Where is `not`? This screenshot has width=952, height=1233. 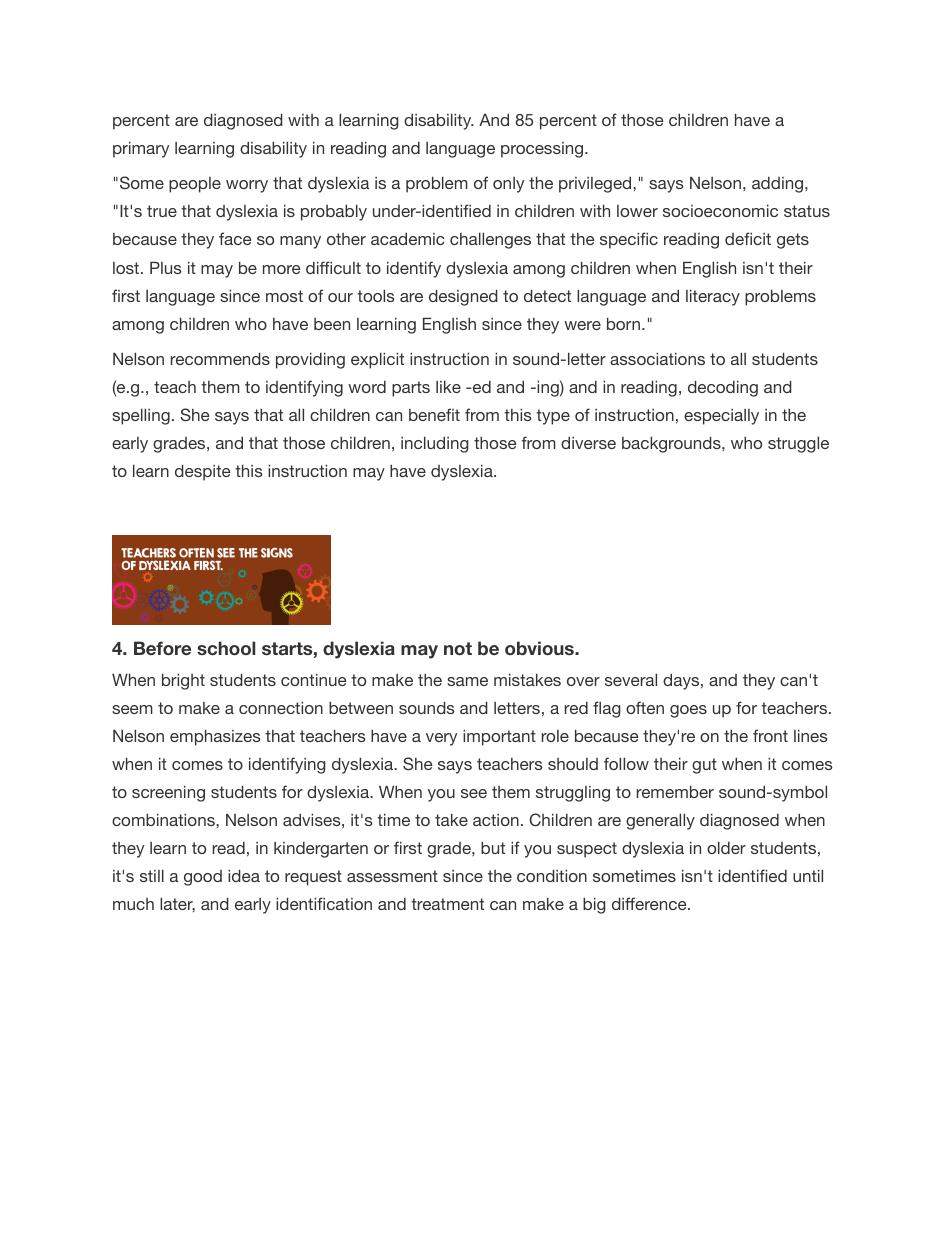
not is located at coordinates (458, 648).
